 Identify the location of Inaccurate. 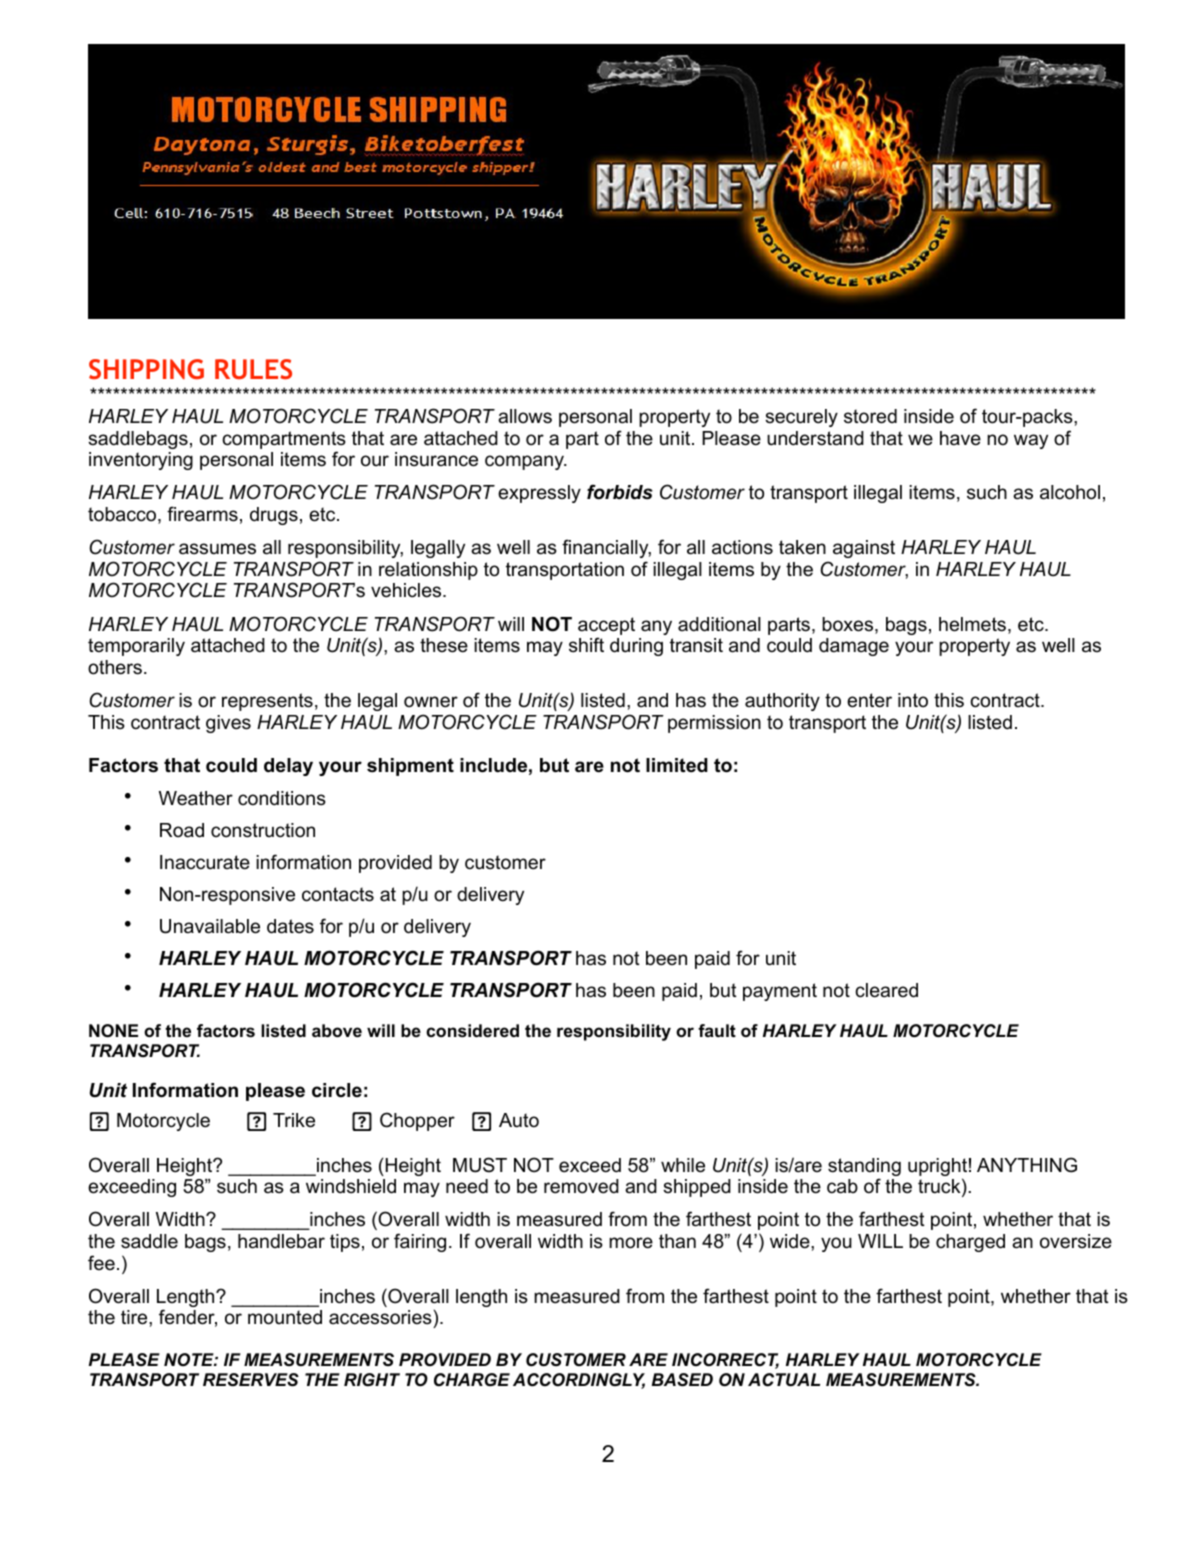
(205, 862).
